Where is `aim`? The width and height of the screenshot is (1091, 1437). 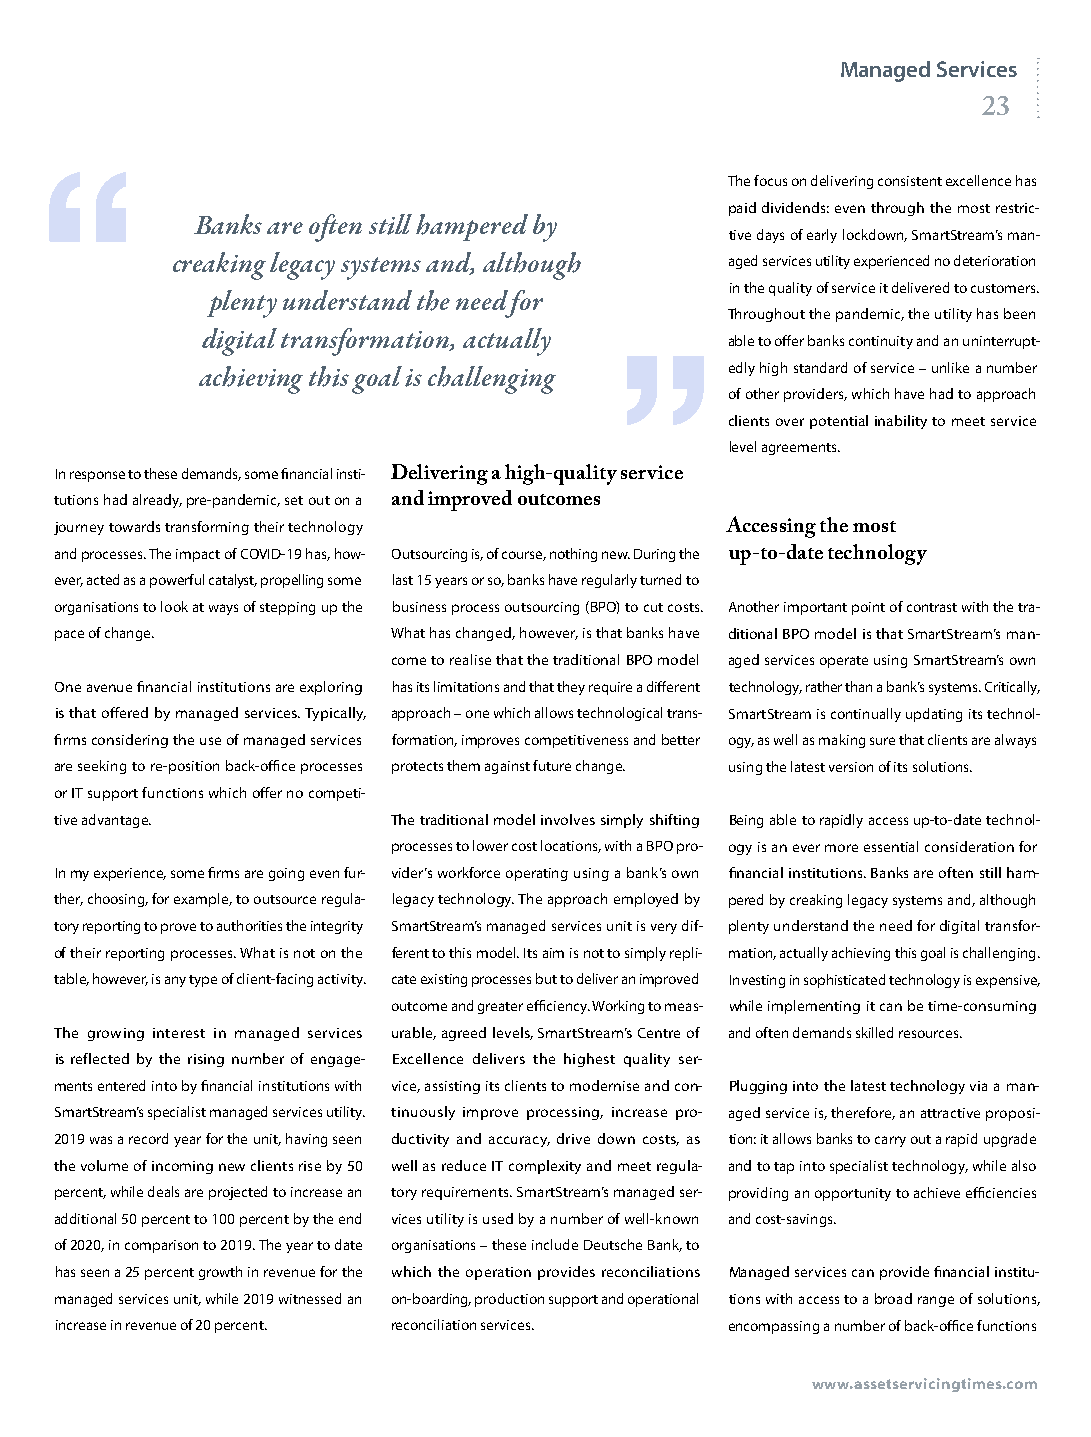
aim is located at coordinates (553, 953).
